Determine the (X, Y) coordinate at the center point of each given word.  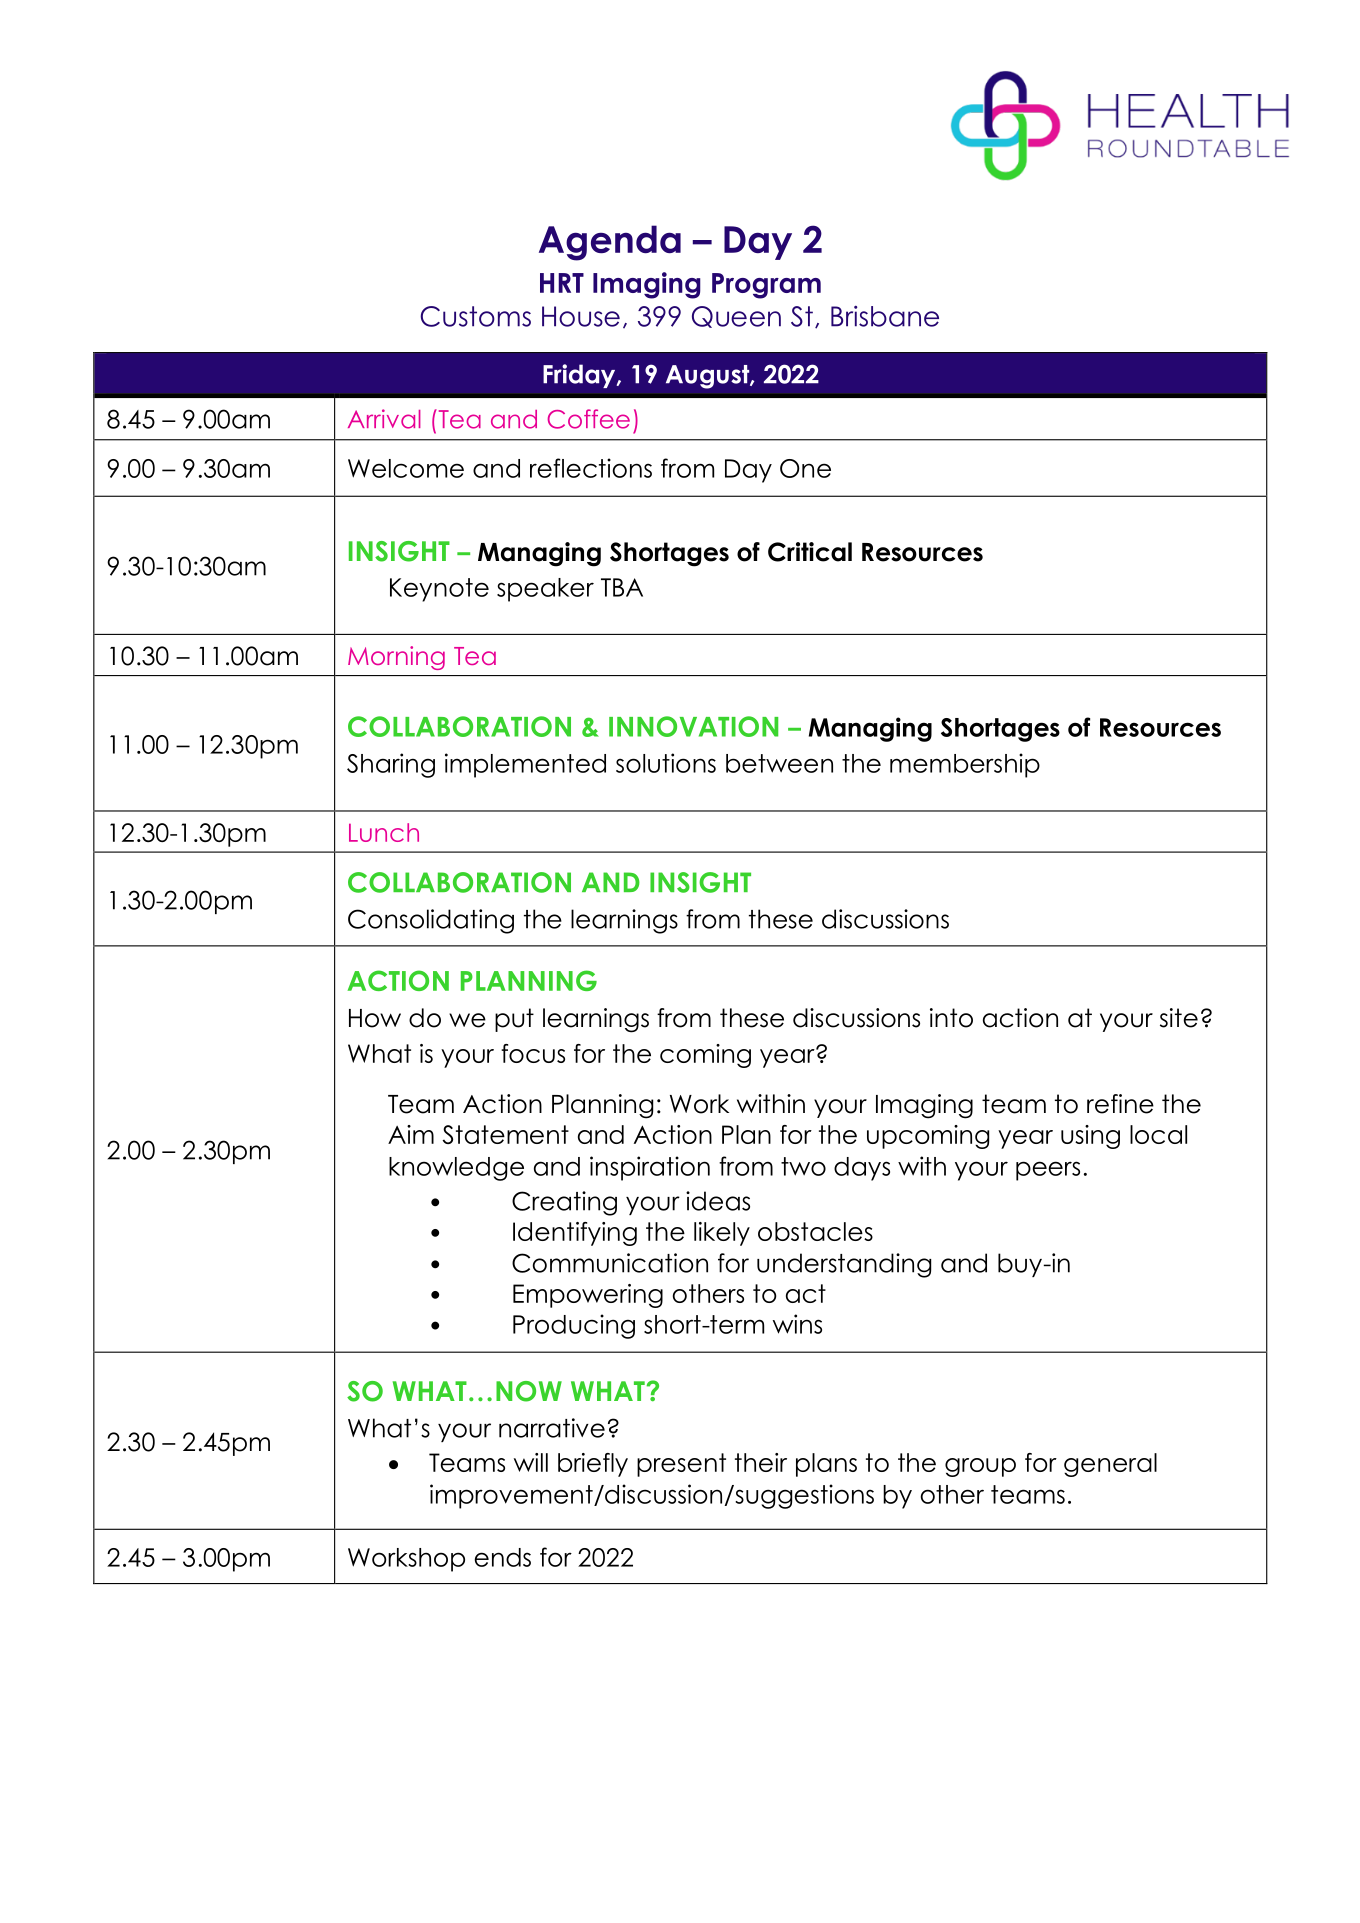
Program (766, 286)
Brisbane (885, 316)
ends (503, 1557)
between (779, 763)
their (761, 1462)
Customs (475, 316)
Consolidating (431, 921)
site (1179, 1018)
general (1110, 1465)
